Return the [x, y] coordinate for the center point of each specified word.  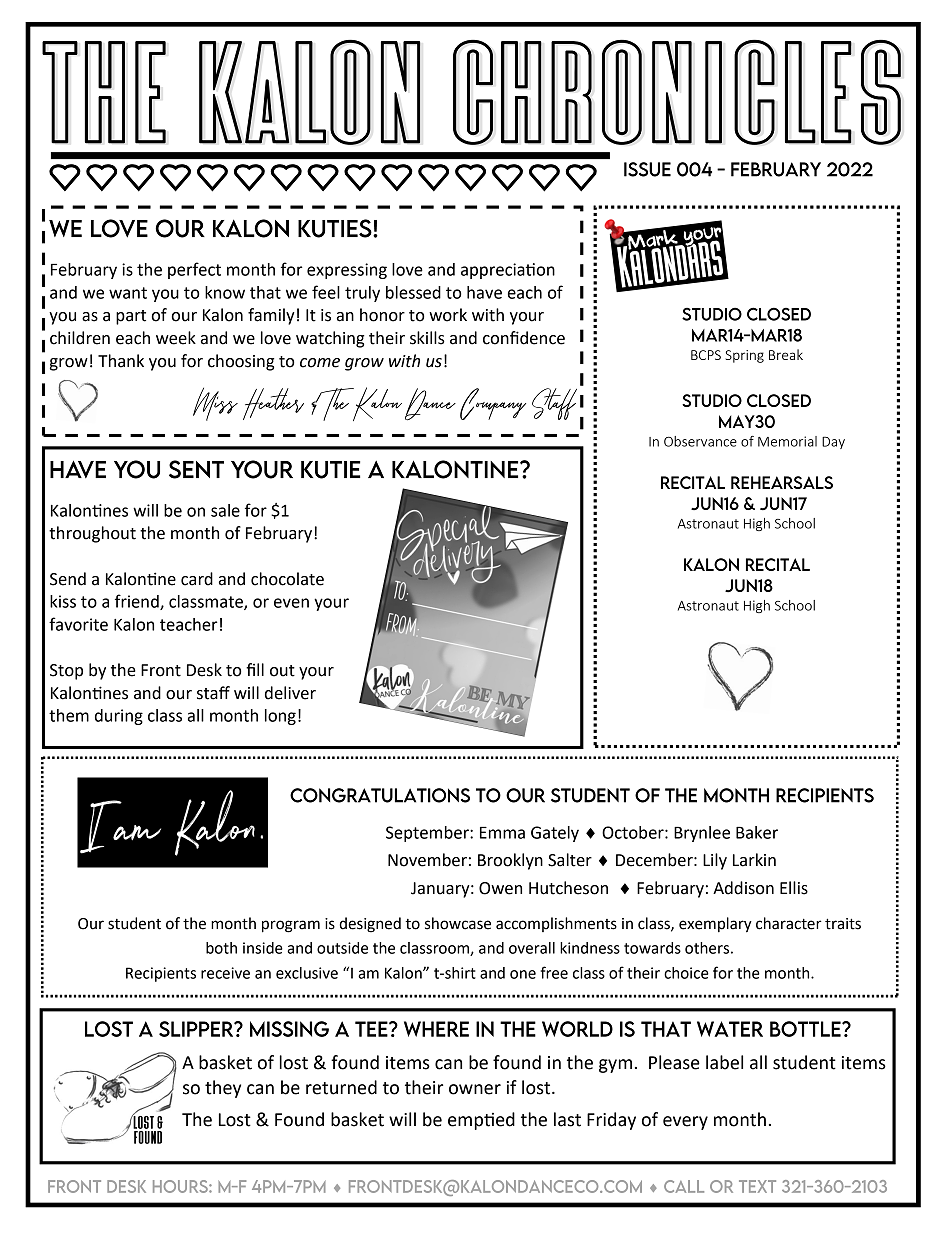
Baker [757, 832]
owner [475, 1089]
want [128, 293]
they [223, 1089]
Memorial [787, 441]
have [484, 292]
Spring [745, 356]
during [119, 717]
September [428, 834]
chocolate [287, 579]
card [197, 579]
